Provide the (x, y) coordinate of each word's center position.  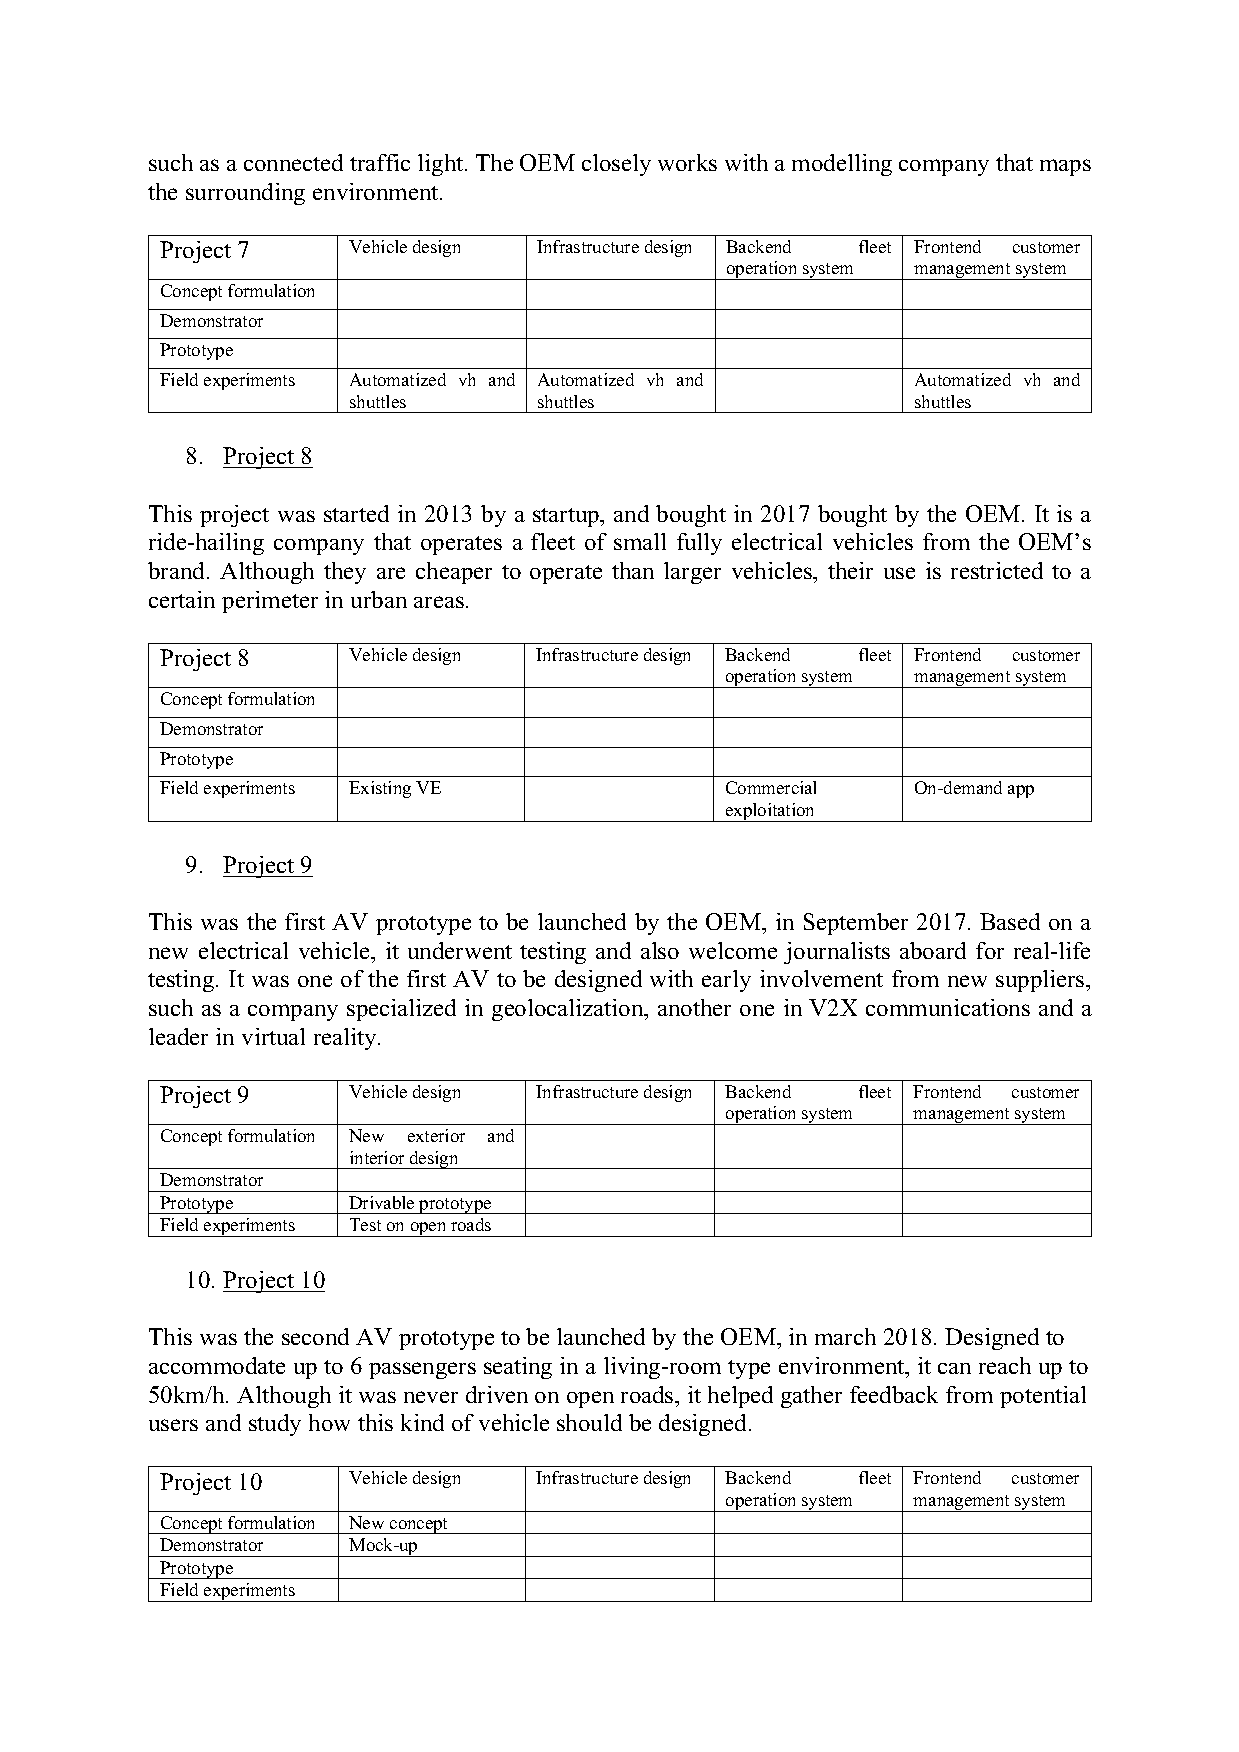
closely (616, 165)
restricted (997, 570)
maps (1065, 167)
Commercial (771, 787)
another (694, 1007)
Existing (380, 789)
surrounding (245, 194)
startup (567, 517)
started (356, 513)
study (275, 1425)
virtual (273, 1036)
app (1021, 791)
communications (948, 1007)
